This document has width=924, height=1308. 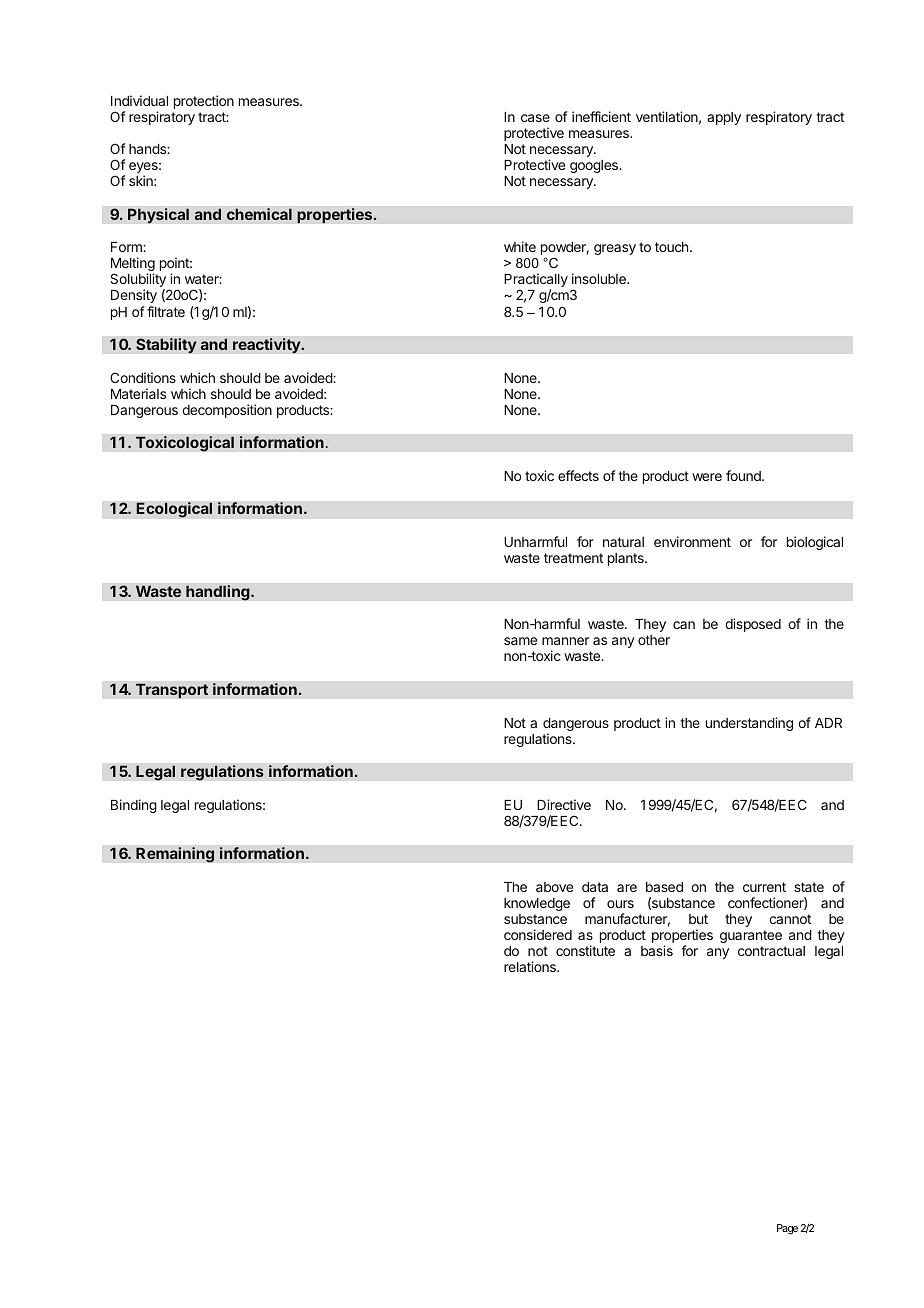 I want to click on effects, so click(x=578, y=475).
